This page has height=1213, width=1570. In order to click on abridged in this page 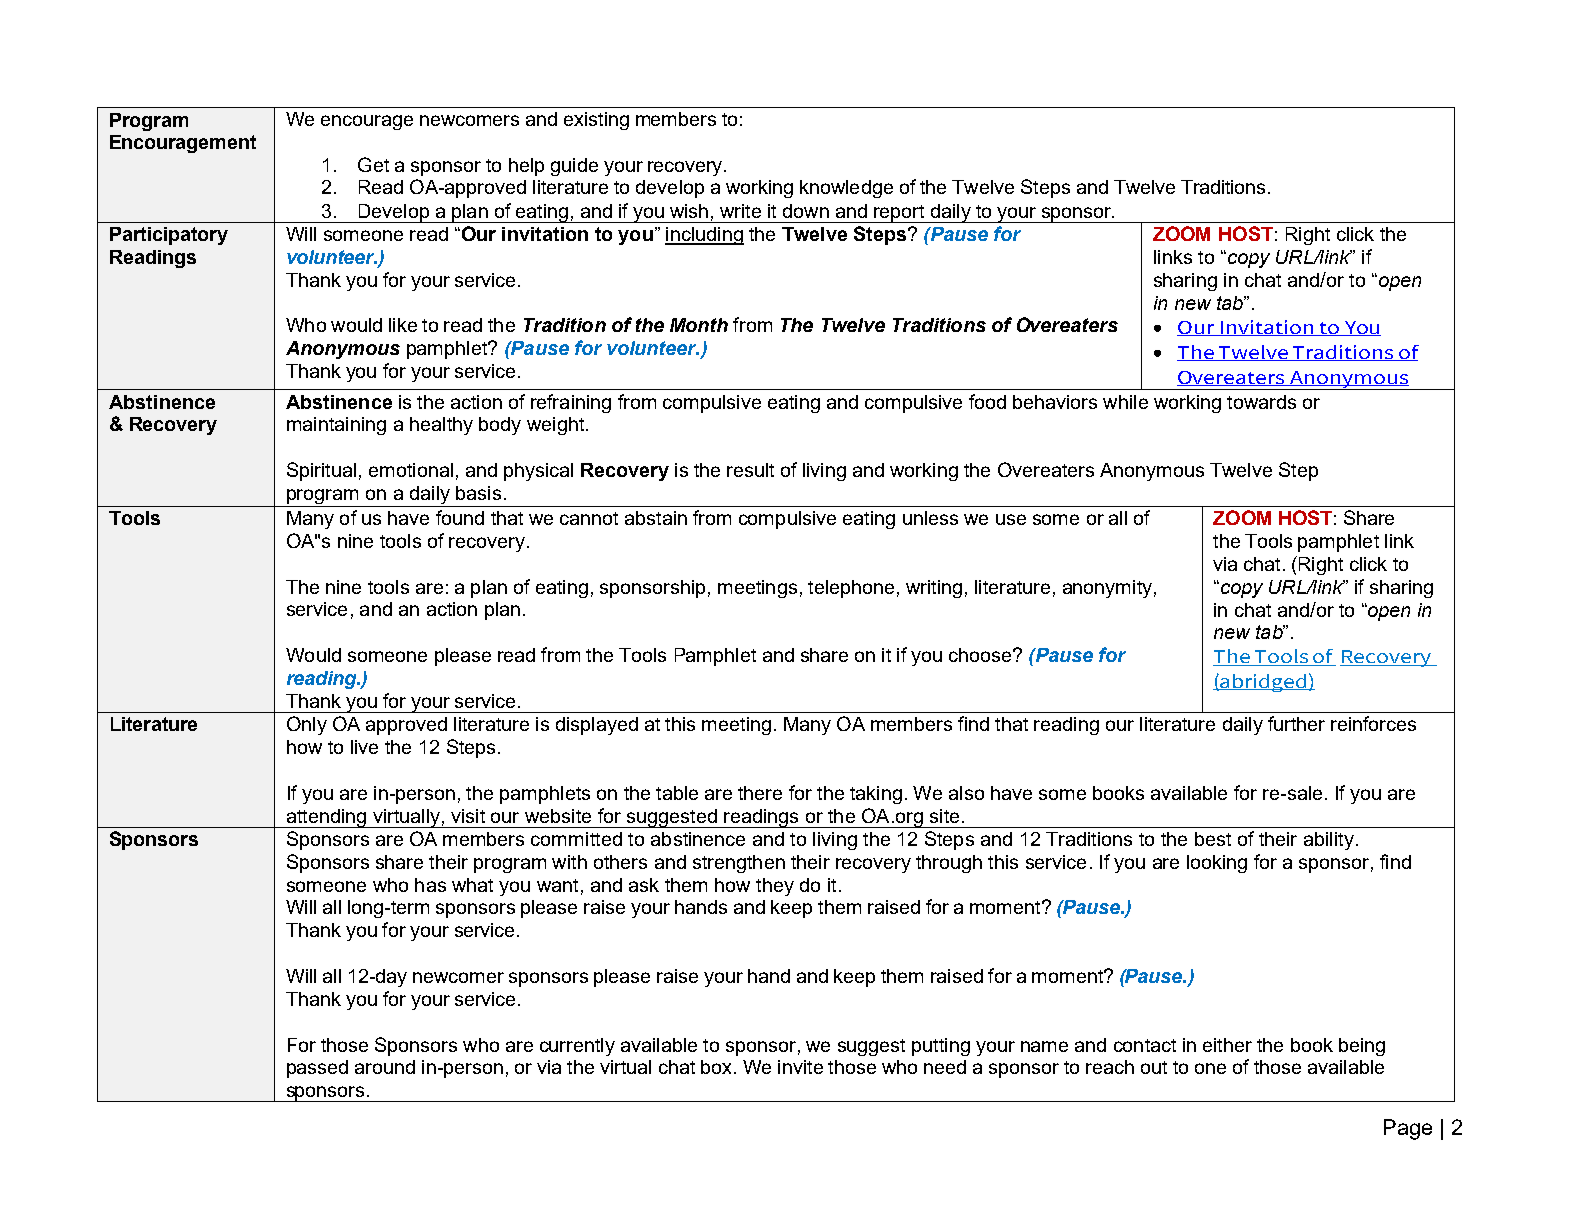, I will do `click(1263, 683)`.
